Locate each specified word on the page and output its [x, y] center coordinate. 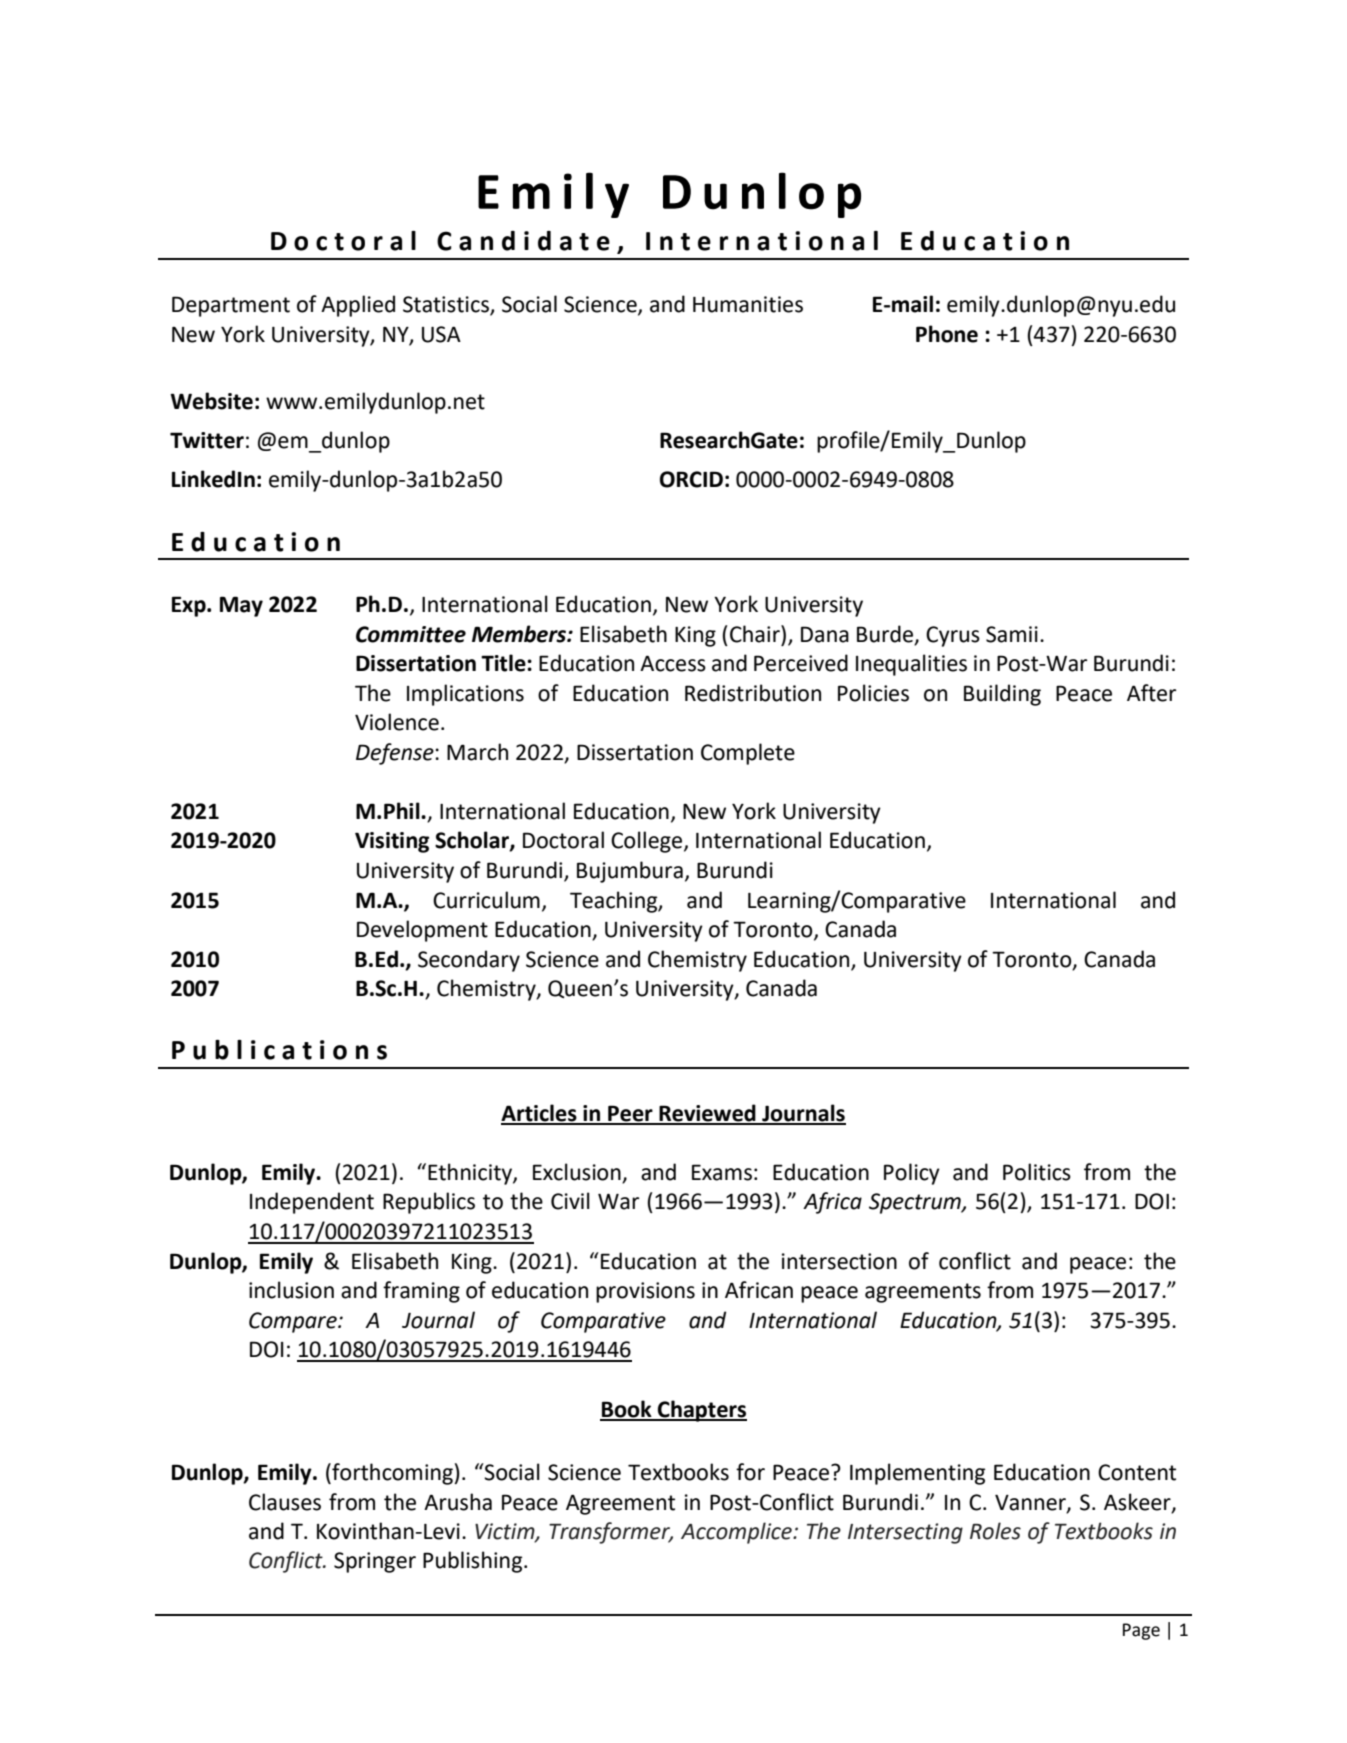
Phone [947, 334]
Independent [312, 1203]
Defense [396, 754]
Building [1002, 695]
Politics [1037, 1172]
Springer [375, 1562]
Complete [748, 754]
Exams [722, 1172]
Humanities [748, 304]
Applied [358, 306]
